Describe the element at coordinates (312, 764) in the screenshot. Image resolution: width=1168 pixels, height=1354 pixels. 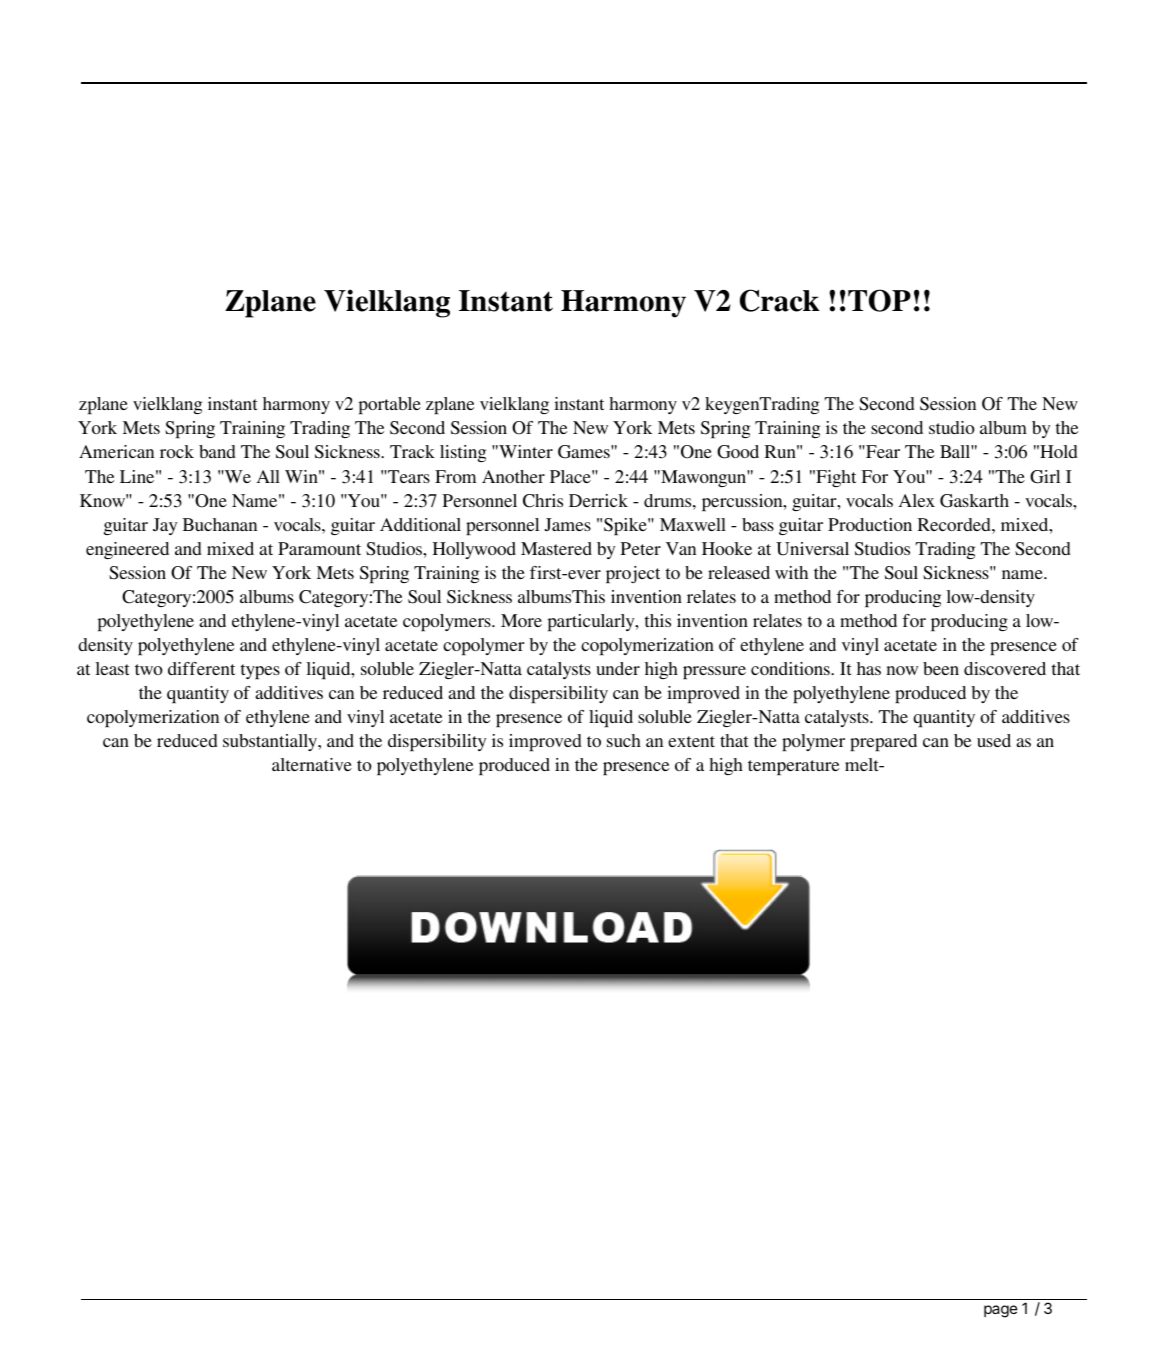
I see `alternative` at that location.
